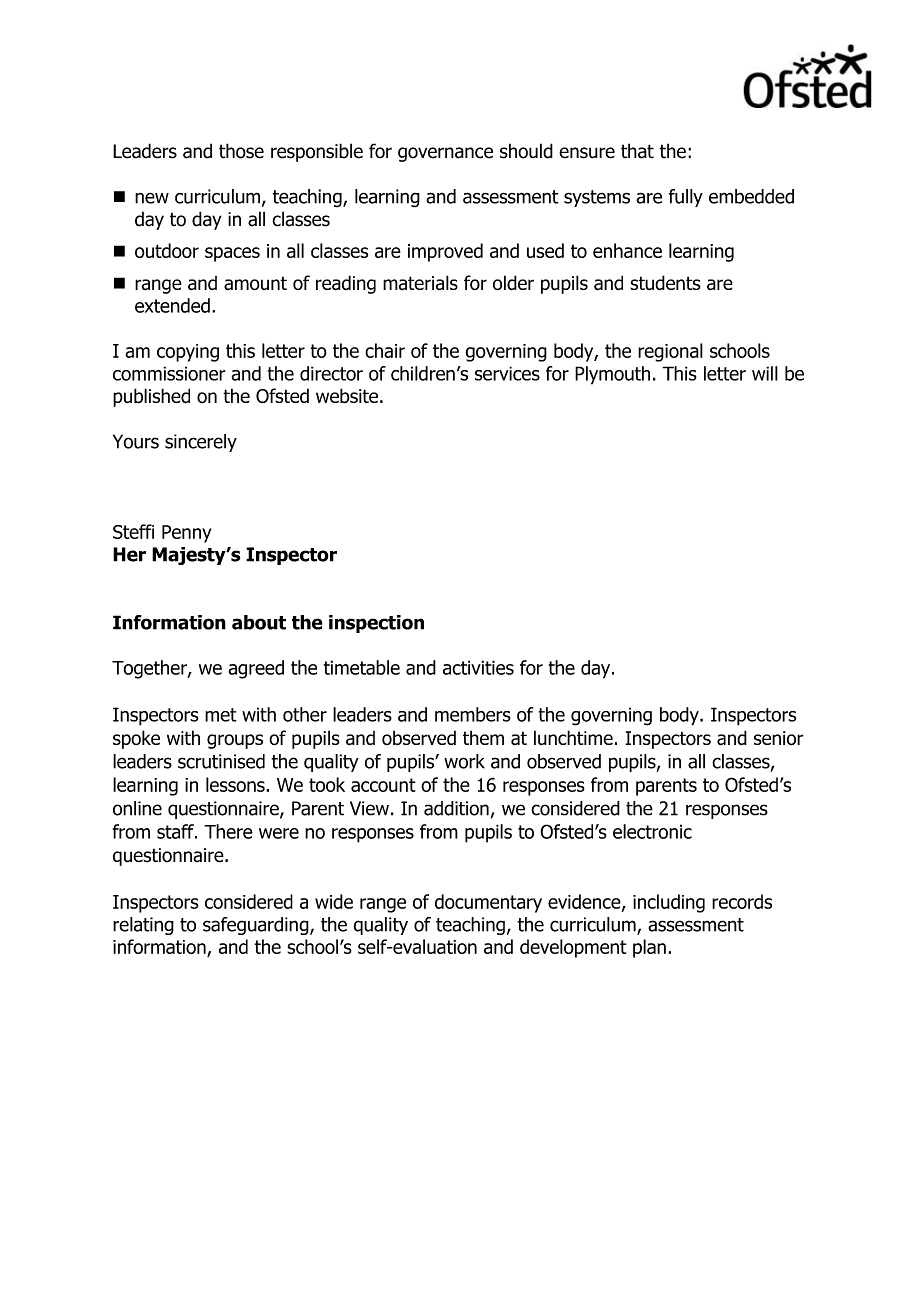  Describe the element at coordinates (376, 624) in the screenshot. I see `inspection` at that location.
